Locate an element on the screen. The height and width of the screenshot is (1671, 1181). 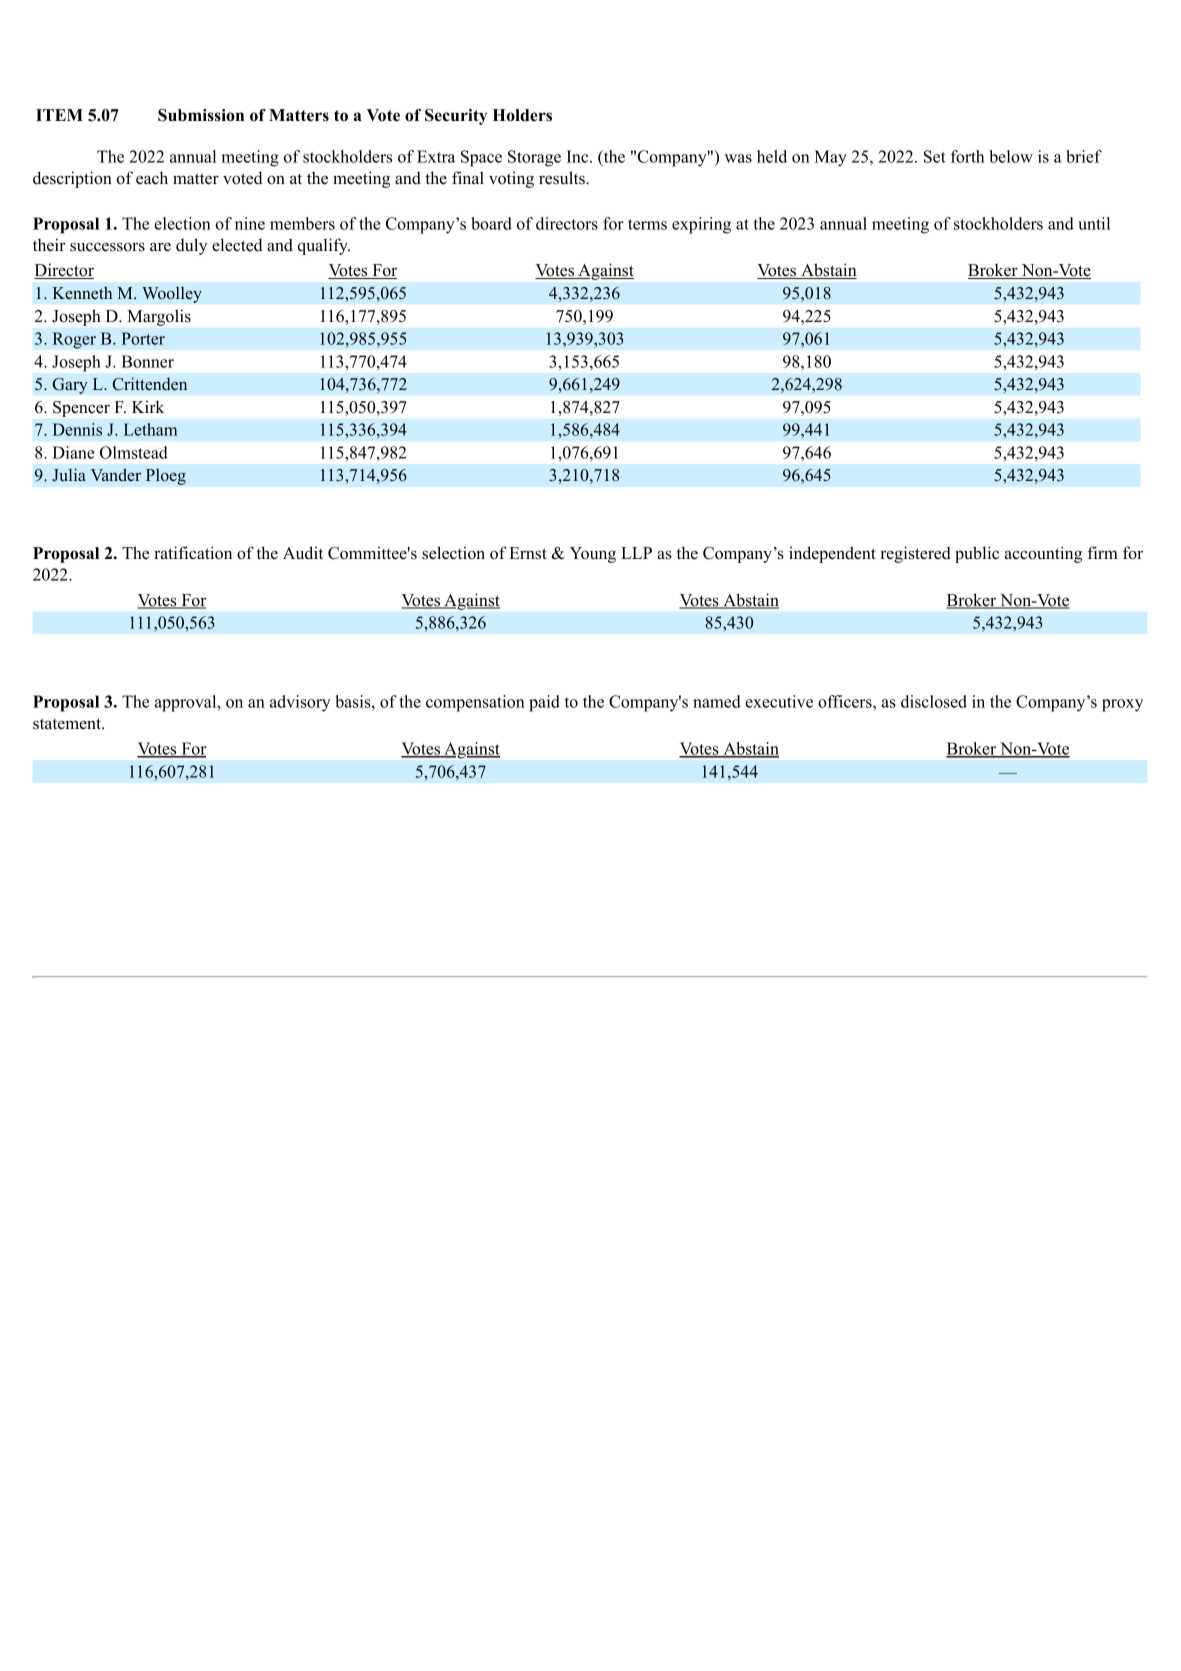
public is located at coordinates (977, 554).
